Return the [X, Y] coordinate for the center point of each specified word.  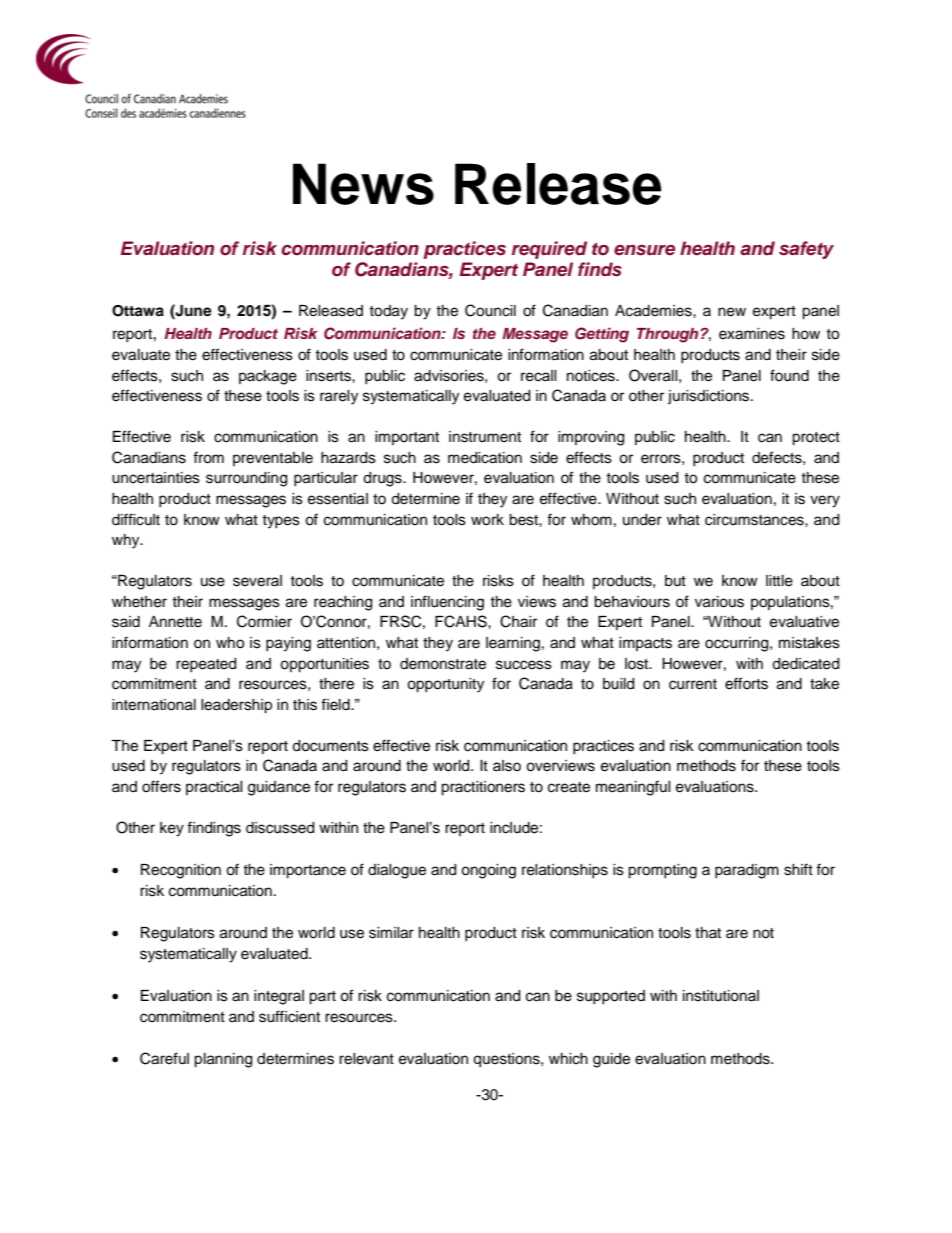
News [363, 184]
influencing [447, 603]
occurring [738, 644]
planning [223, 1060]
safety [806, 250]
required [549, 250]
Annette [175, 622]
